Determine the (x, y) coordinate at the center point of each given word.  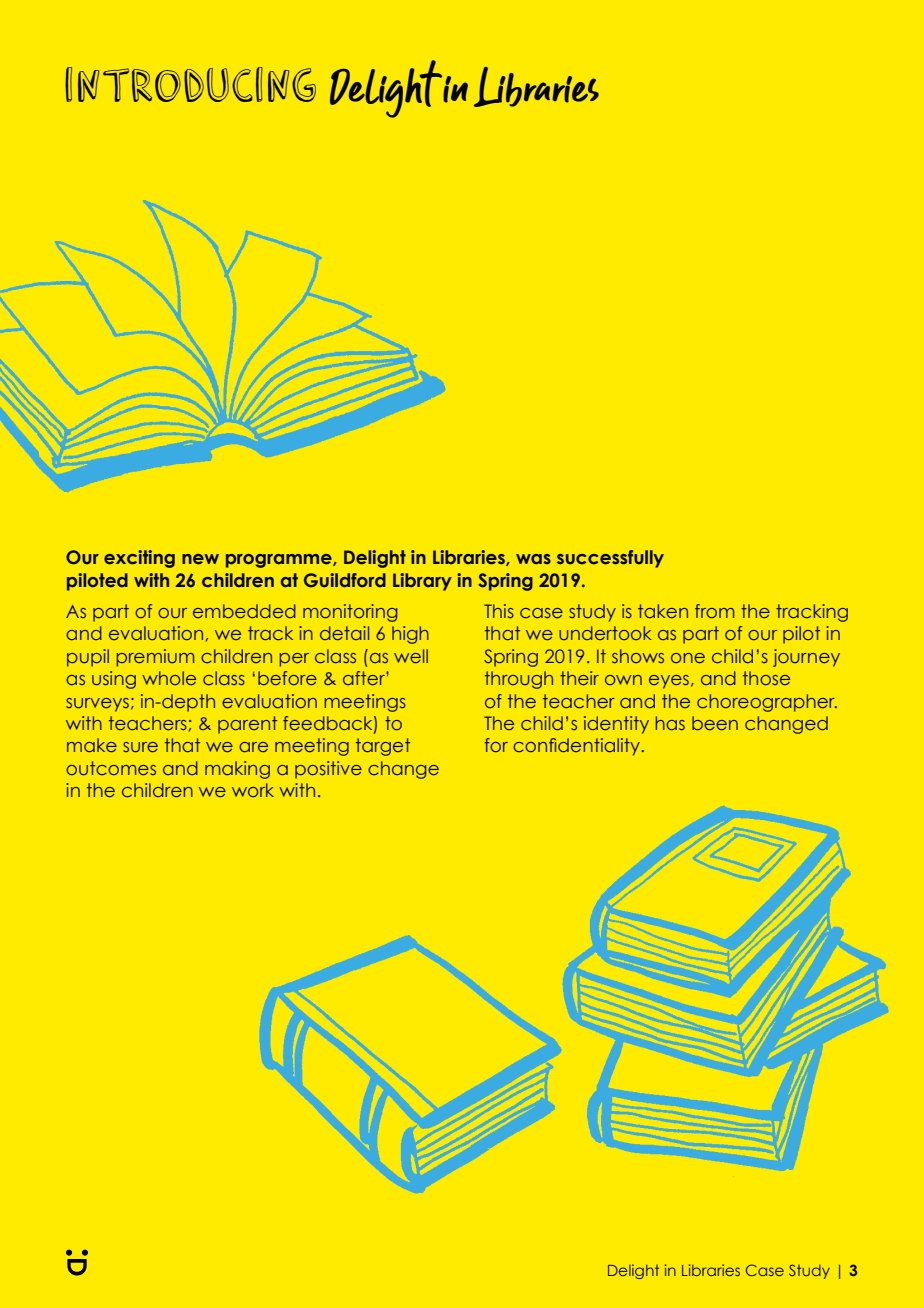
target (383, 747)
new (200, 559)
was (533, 559)
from (714, 611)
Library (422, 582)
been (715, 723)
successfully (610, 559)
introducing (190, 84)
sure (140, 747)
